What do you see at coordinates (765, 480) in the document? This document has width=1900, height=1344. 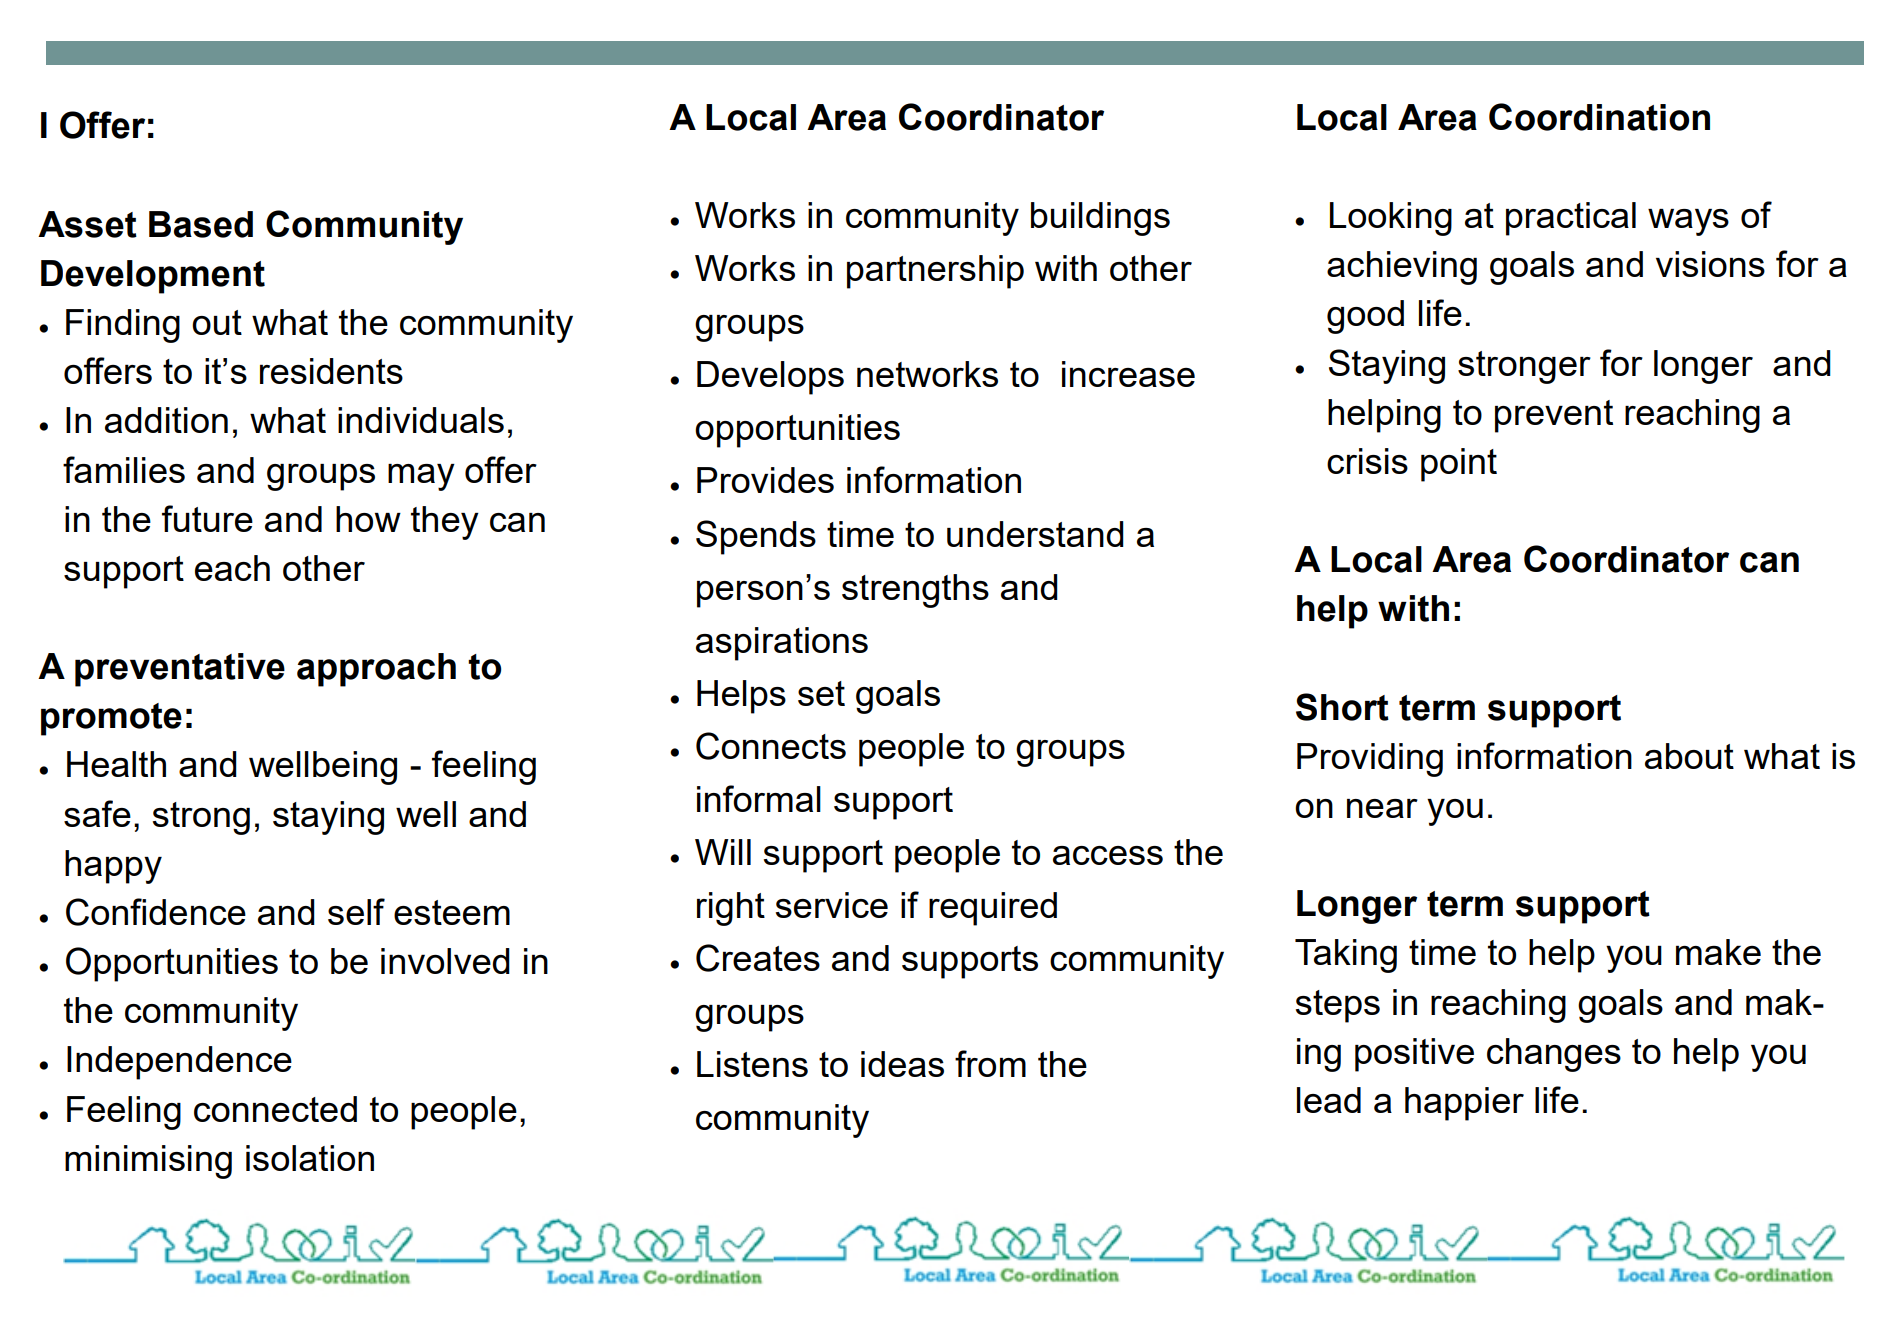 I see `Provides` at bounding box center [765, 480].
